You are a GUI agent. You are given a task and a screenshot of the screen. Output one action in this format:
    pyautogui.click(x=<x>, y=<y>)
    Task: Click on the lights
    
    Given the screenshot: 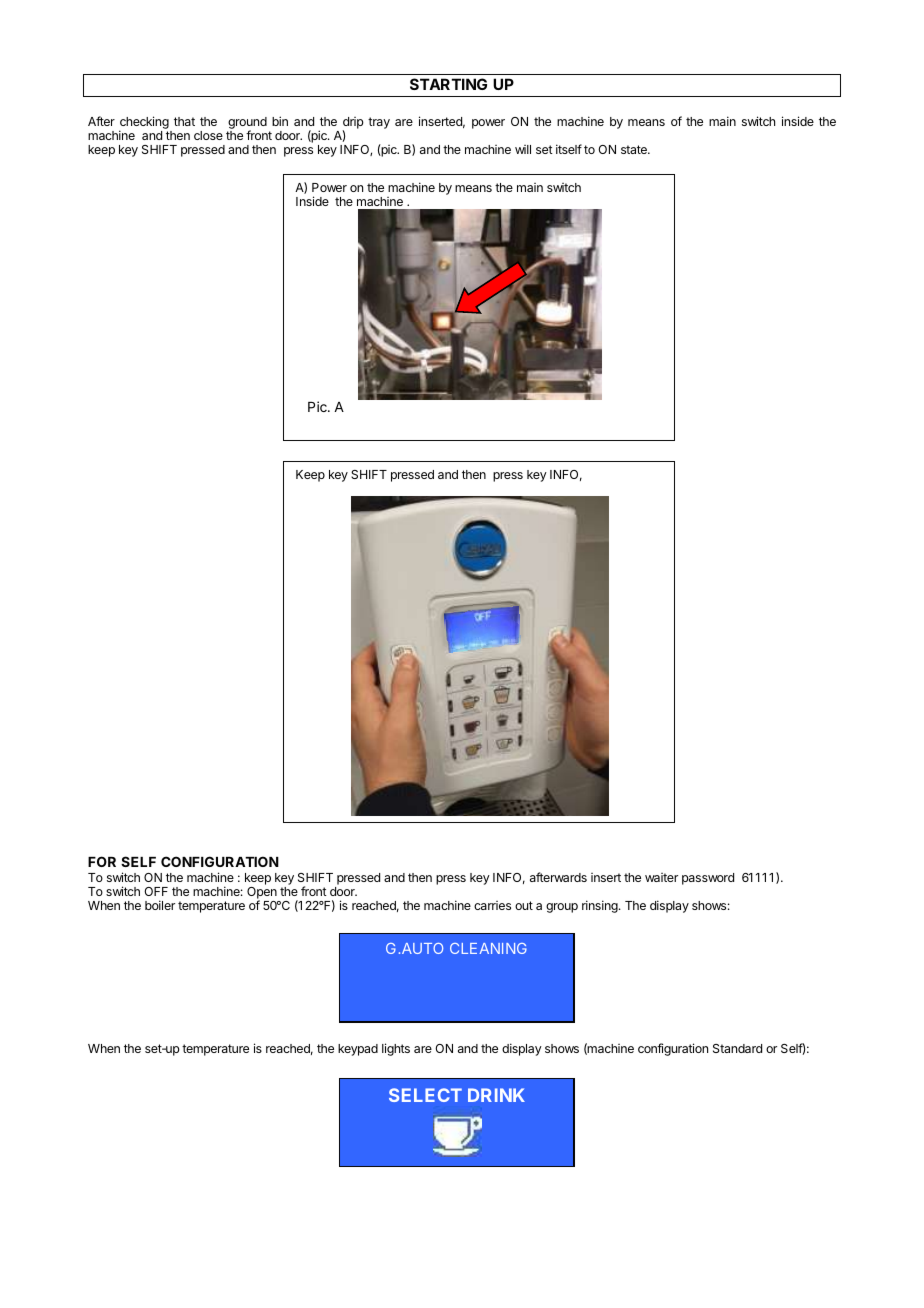 What is the action you would take?
    pyautogui.click(x=396, y=1049)
